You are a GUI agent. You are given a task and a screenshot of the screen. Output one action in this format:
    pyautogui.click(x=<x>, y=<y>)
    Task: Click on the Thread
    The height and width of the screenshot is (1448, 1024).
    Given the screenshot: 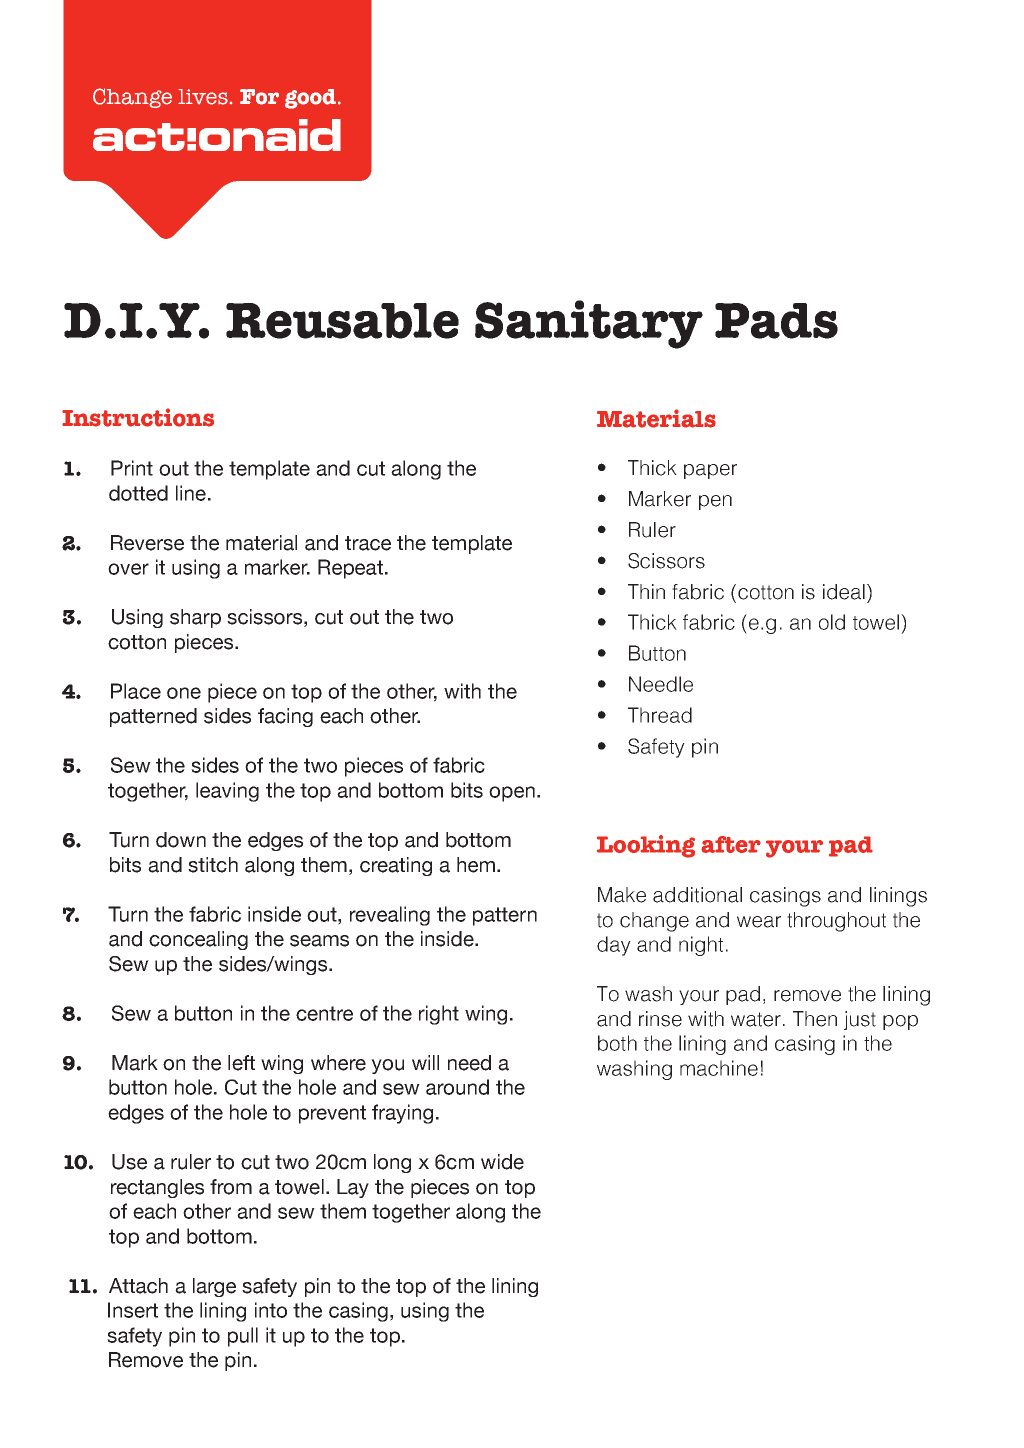 What is the action you would take?
    pyautogui.click(x=660, y=715)
